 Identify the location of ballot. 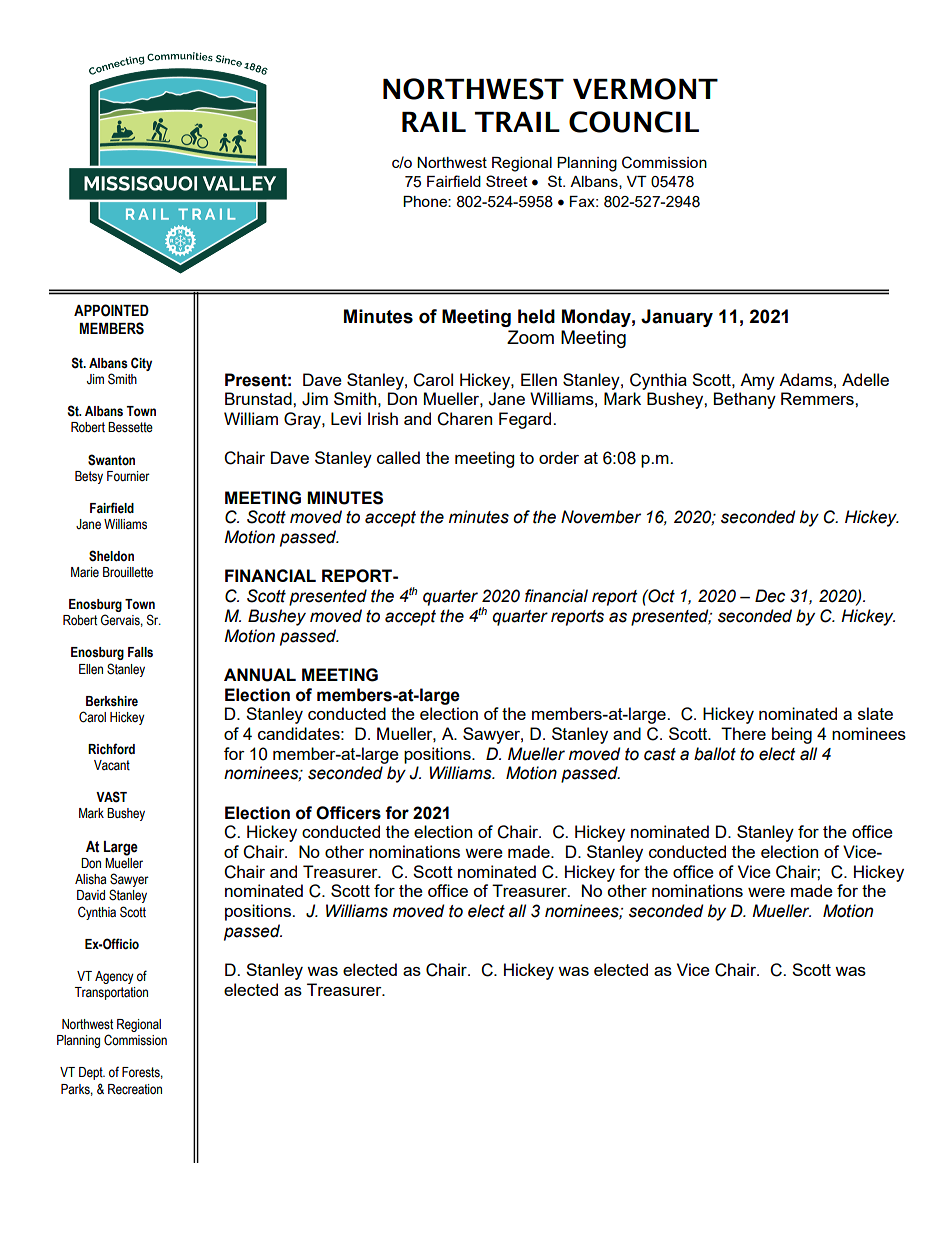
(715, 754).
